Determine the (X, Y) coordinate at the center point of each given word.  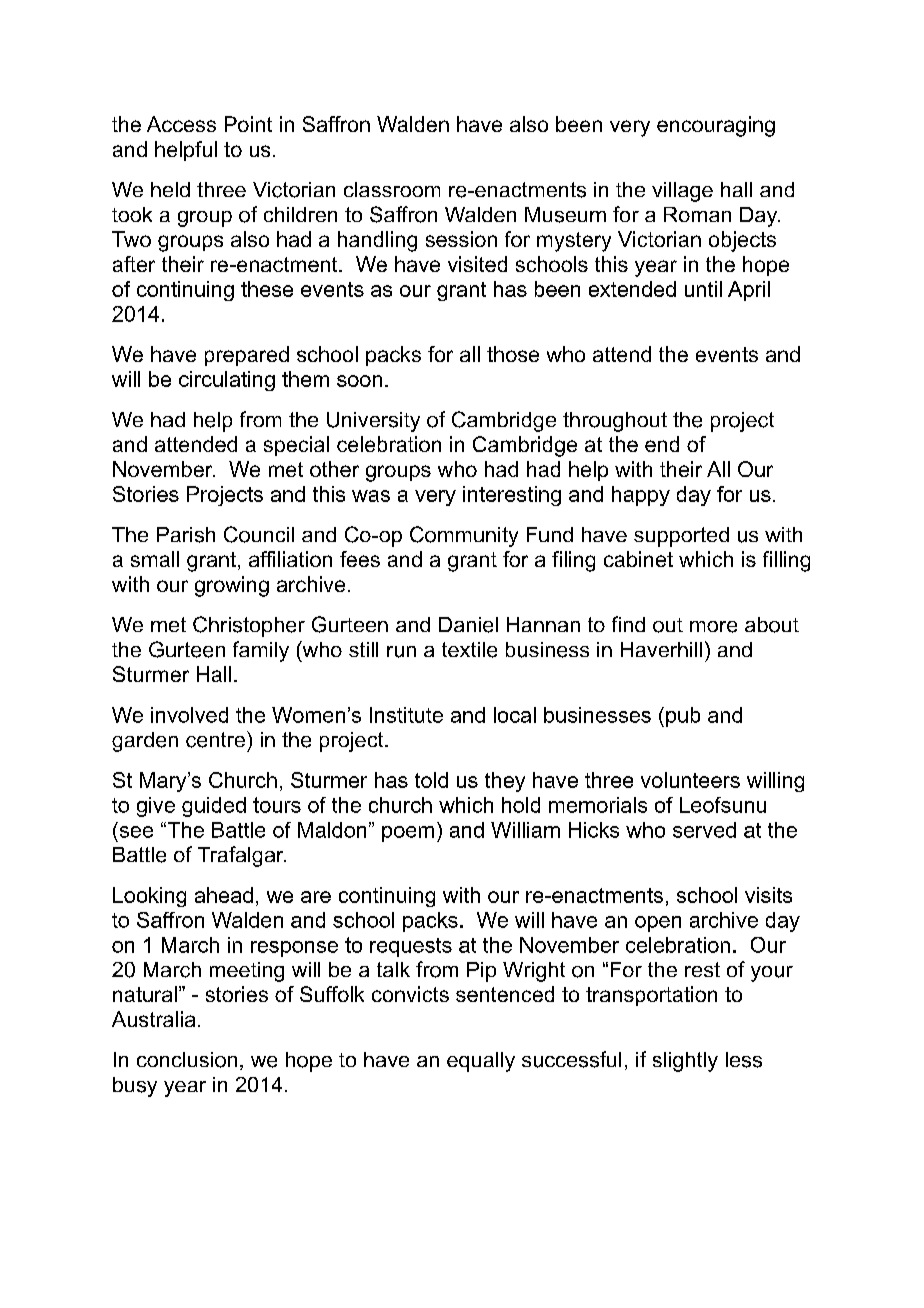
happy (641, 496)
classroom (392, 189)
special (296, 446)
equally (481, 1062)
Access (181, 124)
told (431, 780)
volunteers (690, 780)
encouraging (716, 126)
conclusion (187, 1060)
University (373, 422)
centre (215, 740)
